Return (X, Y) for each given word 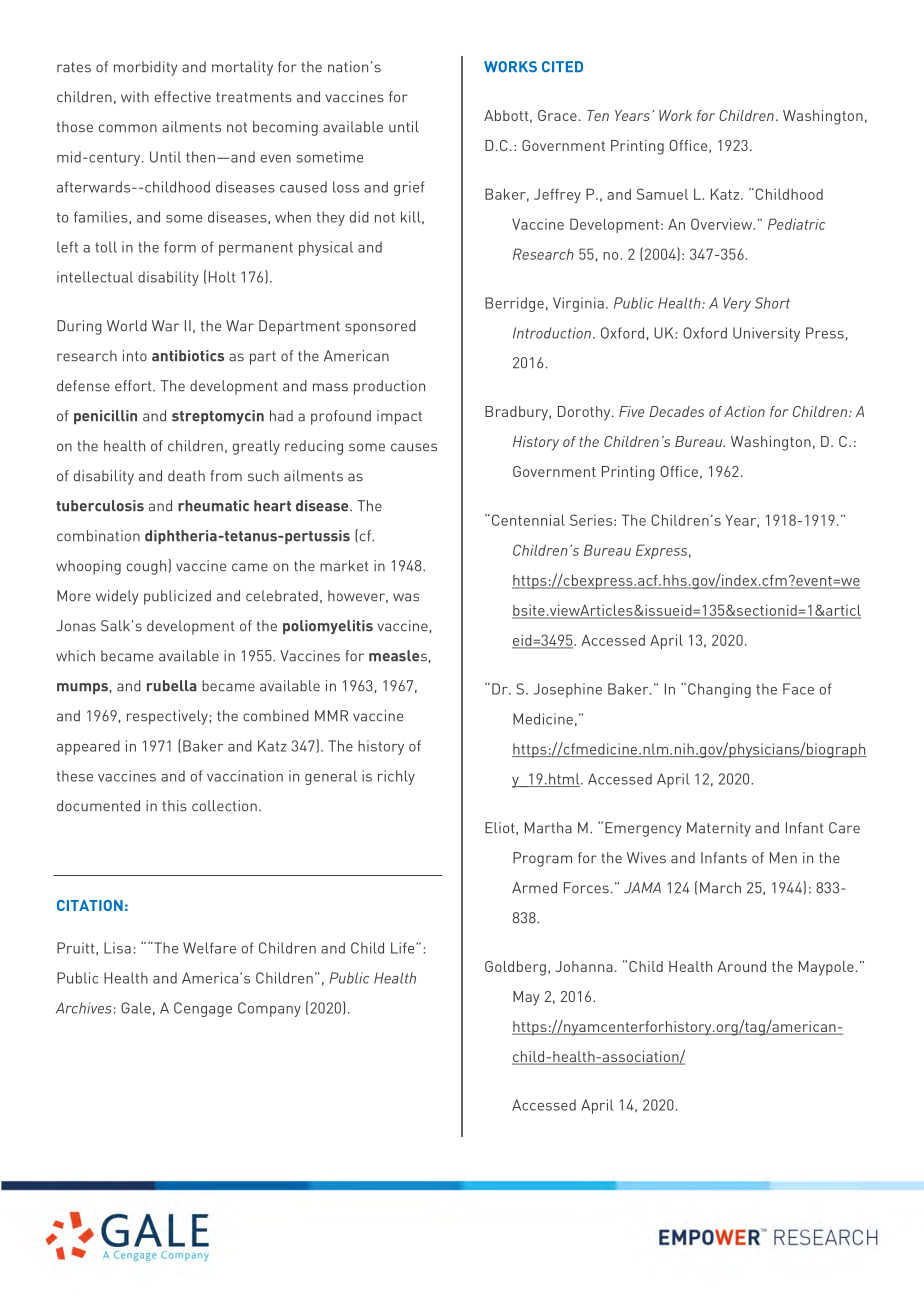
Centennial (527, 520)
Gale (136, 1008)
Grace (557, 115)
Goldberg (515, 968)
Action (744, 411)
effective (183, 97)
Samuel (662, 194)
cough (148, 567)
